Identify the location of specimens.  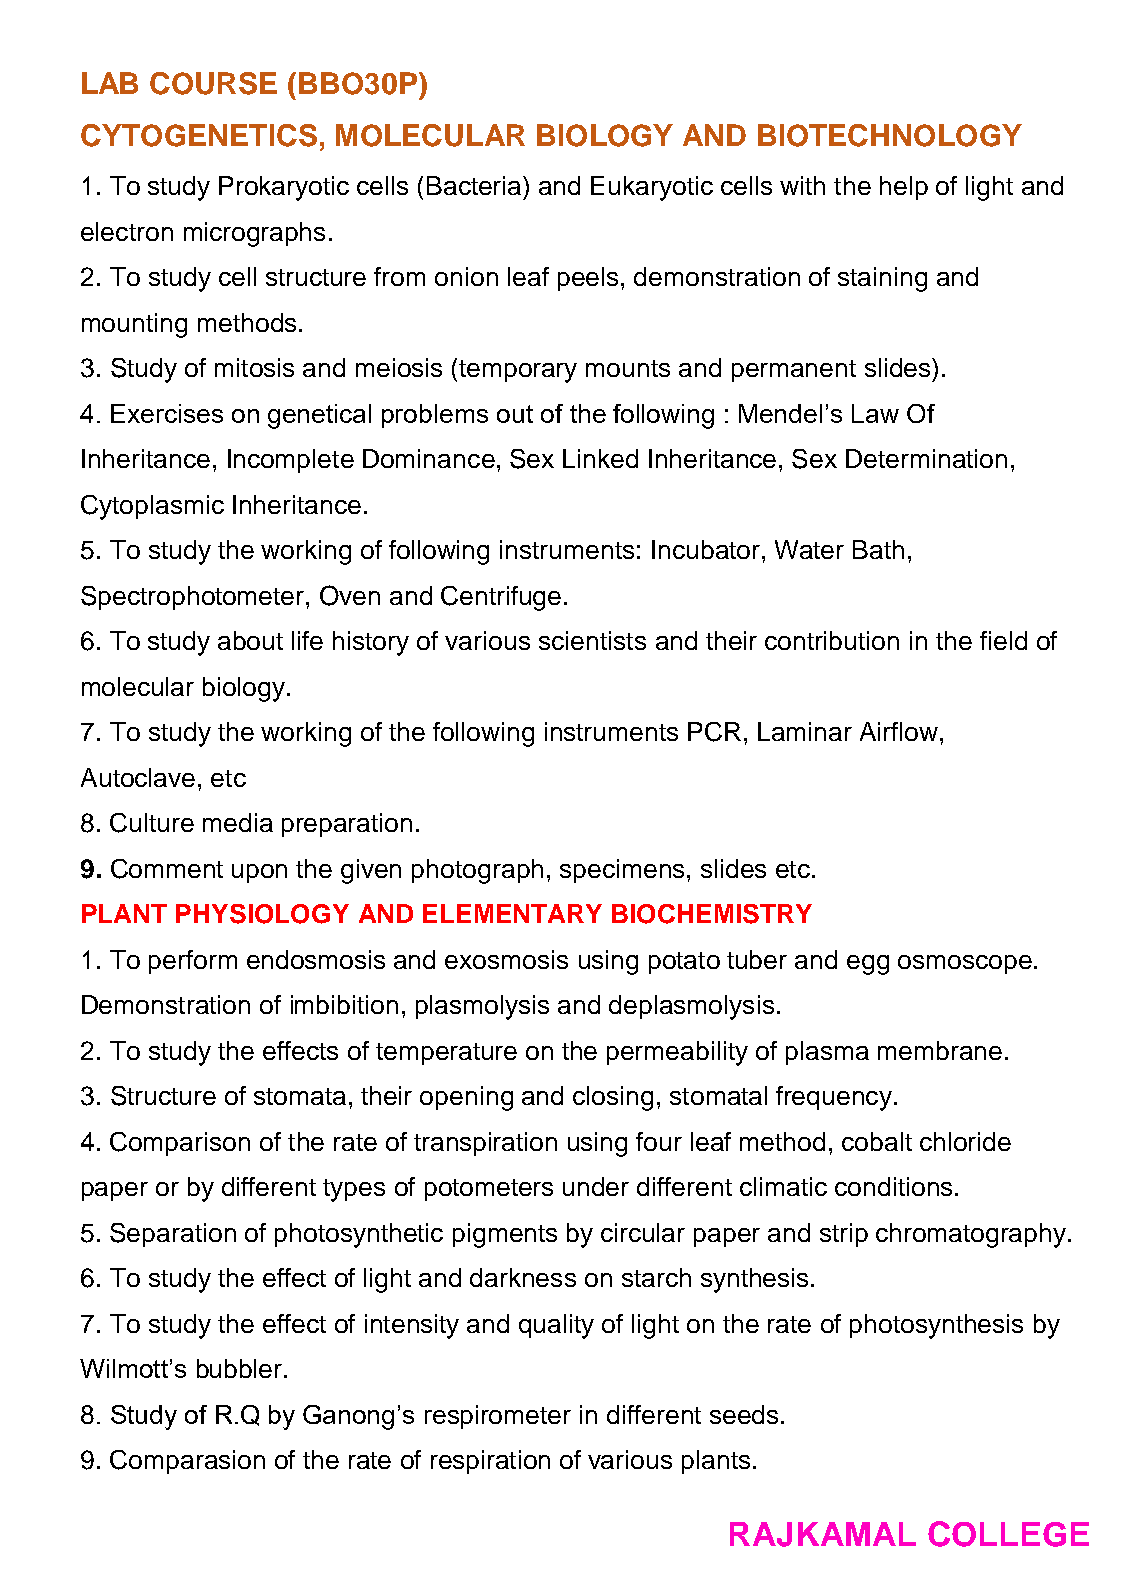
(622, 871).
